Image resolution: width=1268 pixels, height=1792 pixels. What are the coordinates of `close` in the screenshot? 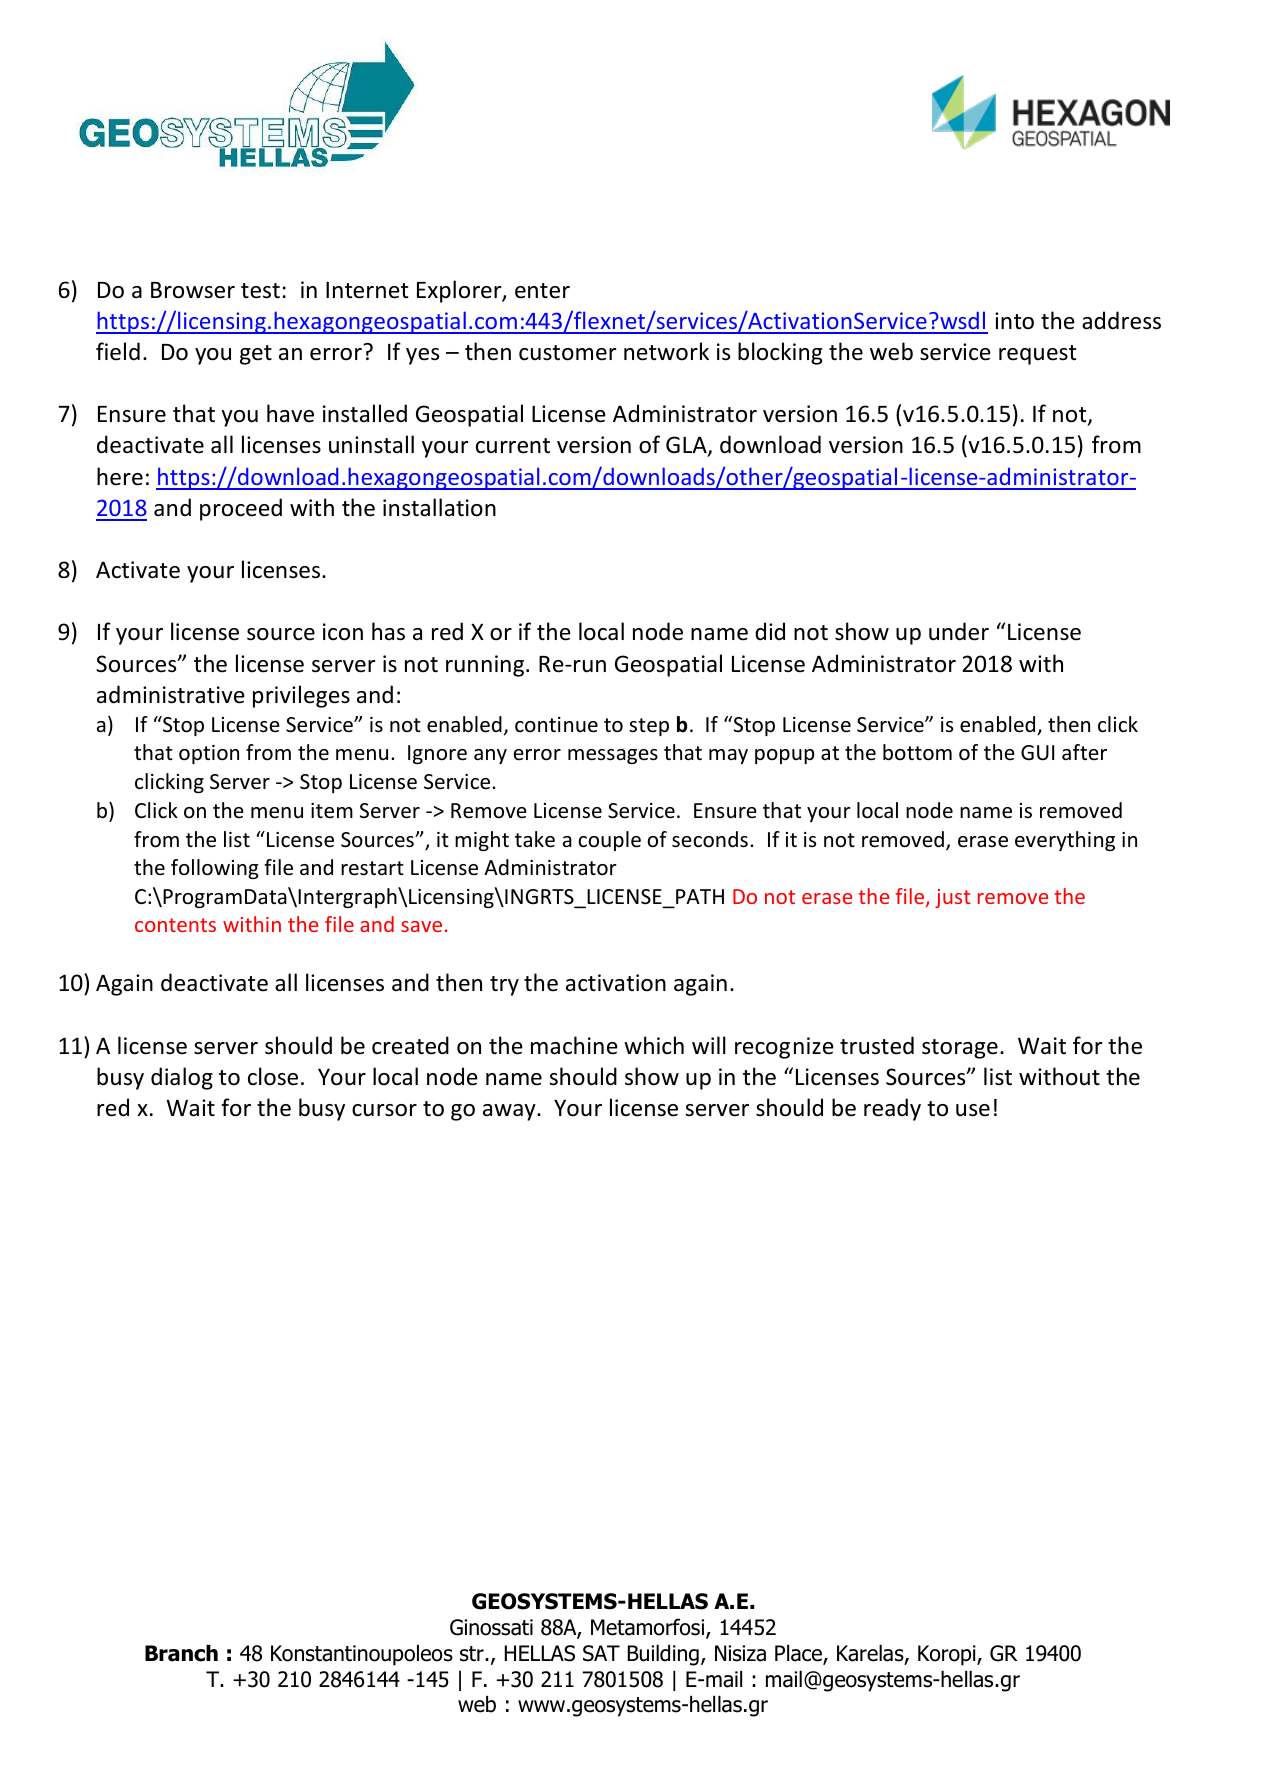 It's located at (273, 1076).
